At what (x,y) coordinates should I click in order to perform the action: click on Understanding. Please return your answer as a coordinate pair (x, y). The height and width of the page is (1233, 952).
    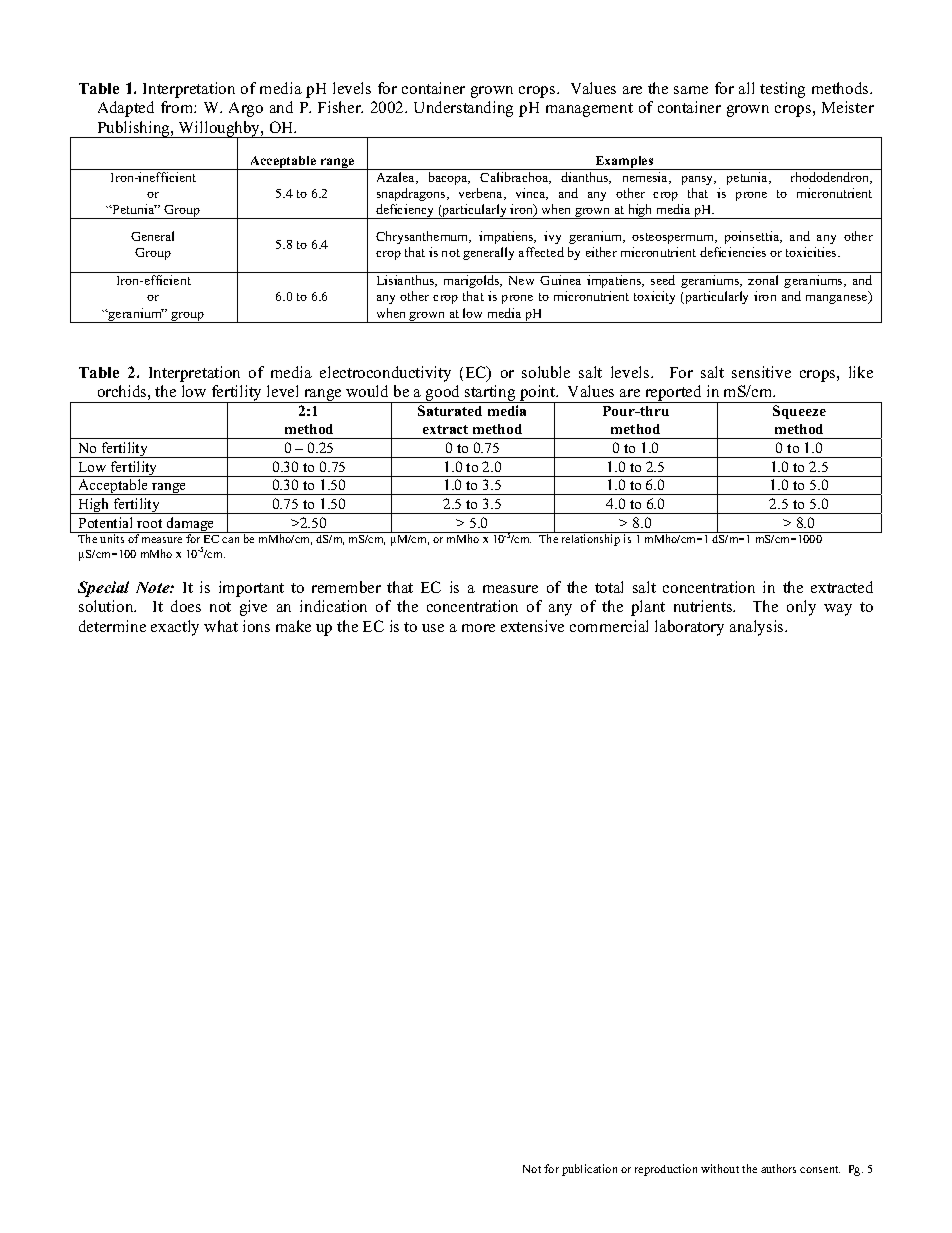
    Looking at the image, I should click on (463, 109).
